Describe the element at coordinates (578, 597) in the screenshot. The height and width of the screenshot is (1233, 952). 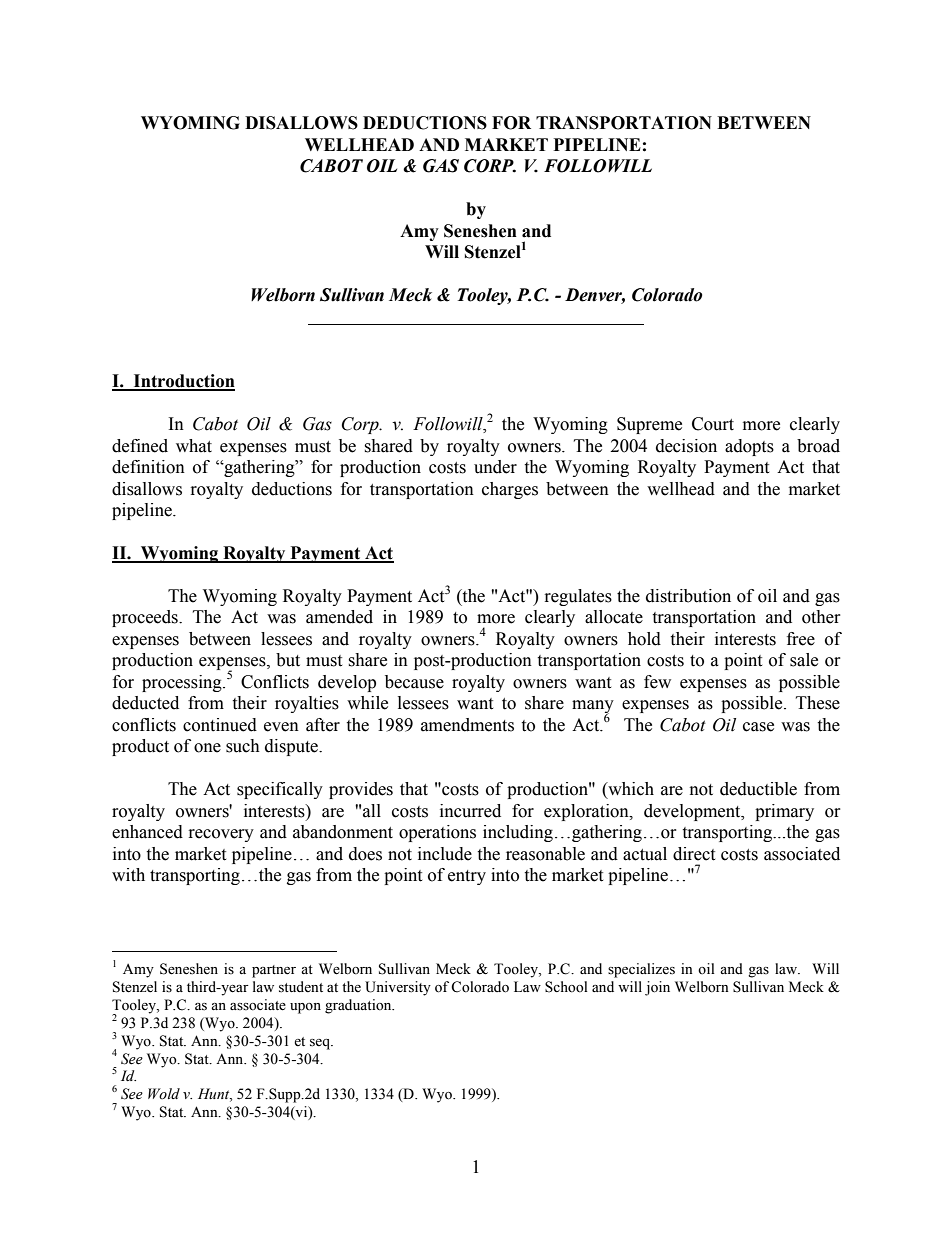
I see `regulates` at that location.
